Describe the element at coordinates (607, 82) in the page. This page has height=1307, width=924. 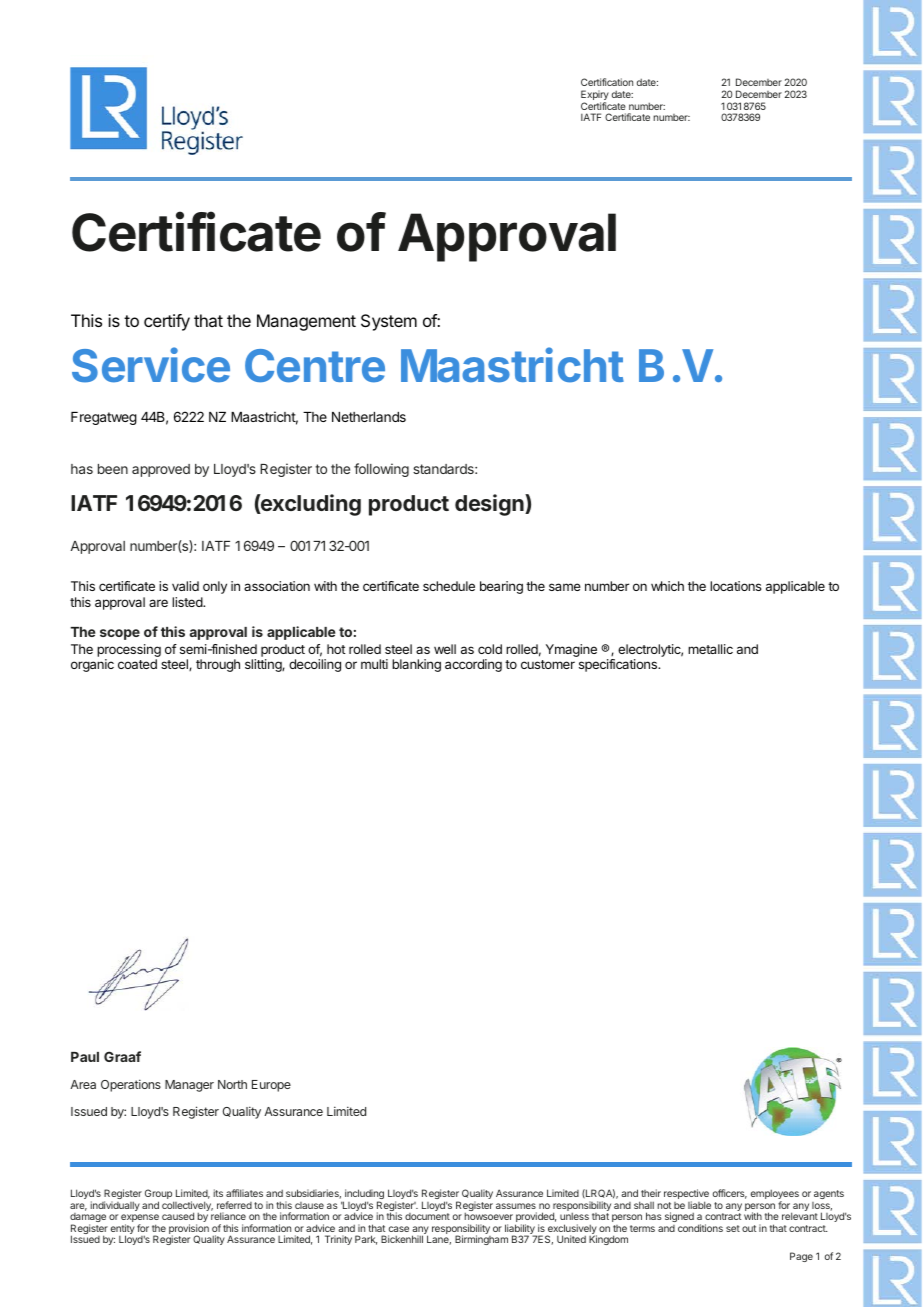
I see `Certification` at that location.
